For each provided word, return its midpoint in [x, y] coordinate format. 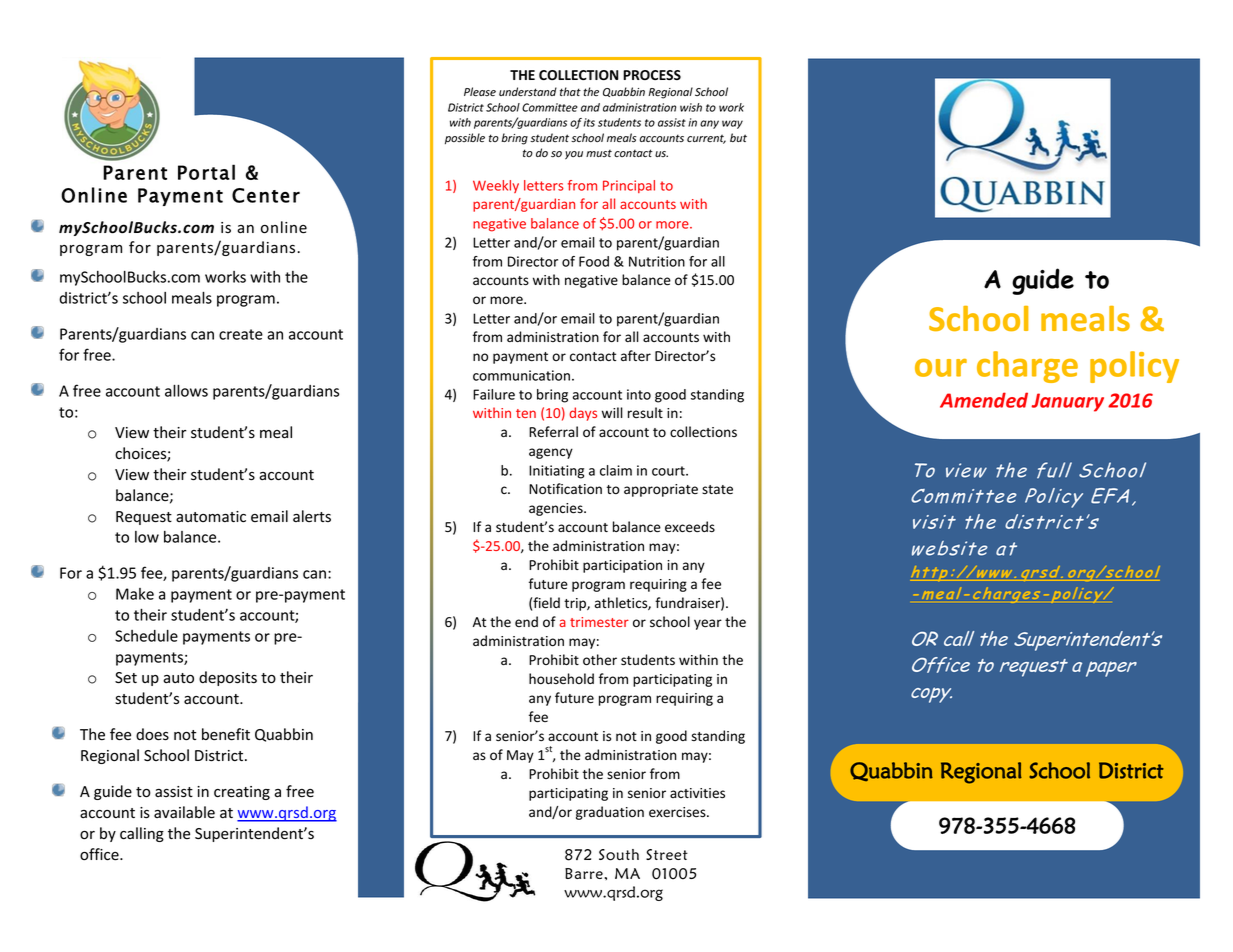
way [732, 124]
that [570, 91]
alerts [312, 516]
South [619, 855]
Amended [984, 400]
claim [616, 470]
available [184, 812]
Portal [206, 172]
